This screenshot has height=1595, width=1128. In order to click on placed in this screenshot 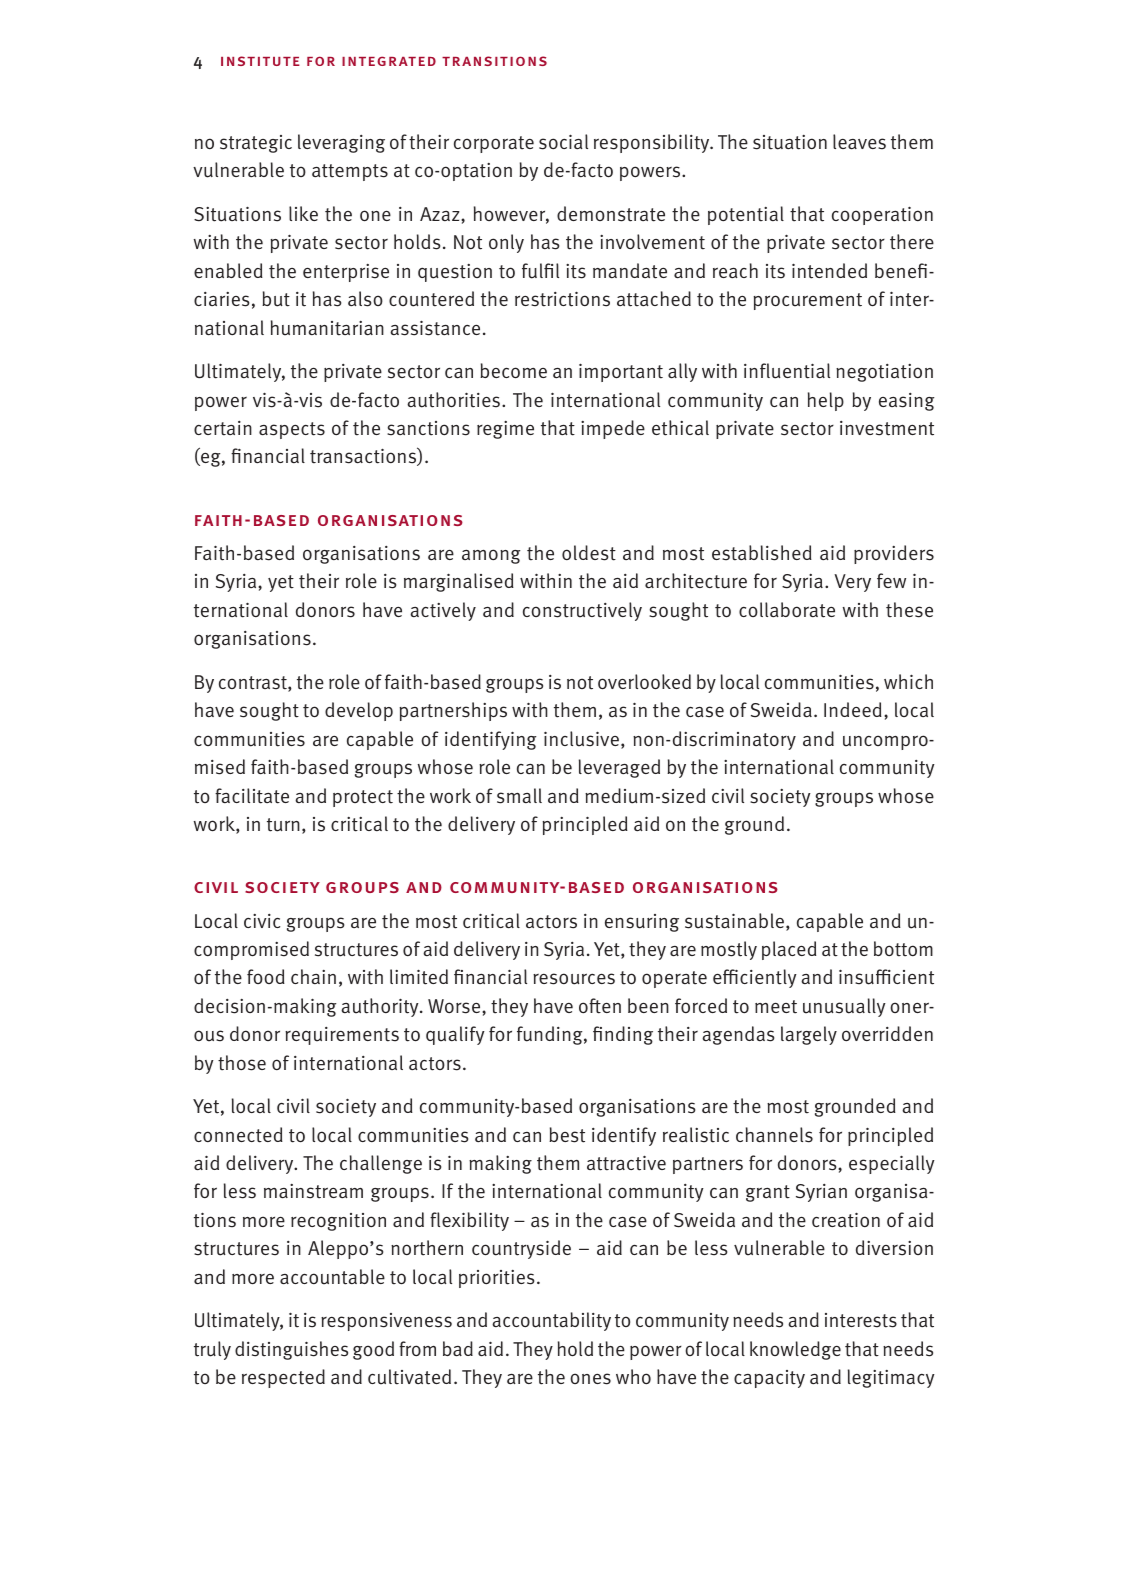, I will do `click(789, 950)`.
